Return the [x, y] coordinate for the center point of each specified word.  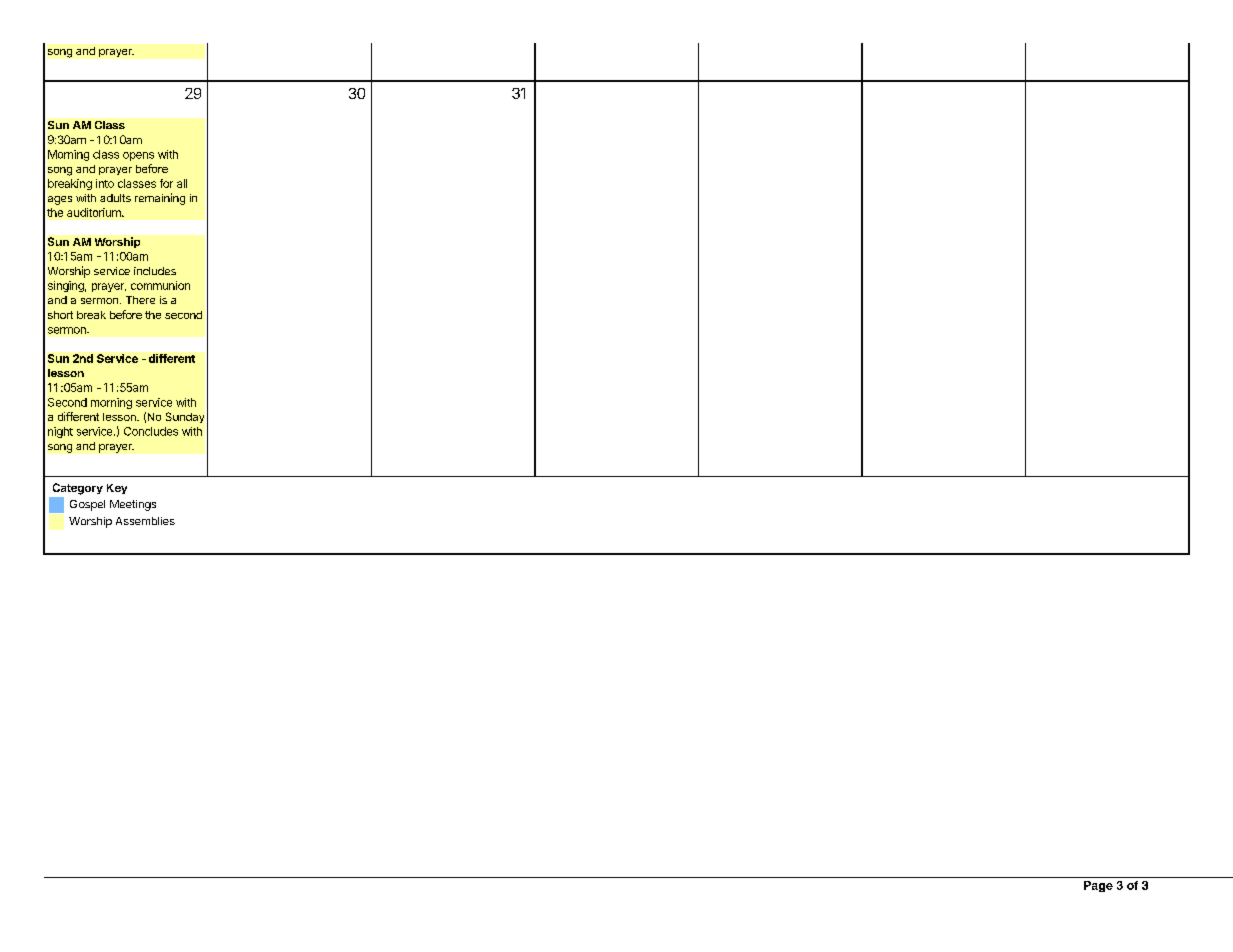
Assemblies [145, 521]
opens [138, 156]
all [182, 183]
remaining [160, 199]
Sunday [185, 417]
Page [1098, 886]
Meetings [133, 505]
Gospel [87, 505]
